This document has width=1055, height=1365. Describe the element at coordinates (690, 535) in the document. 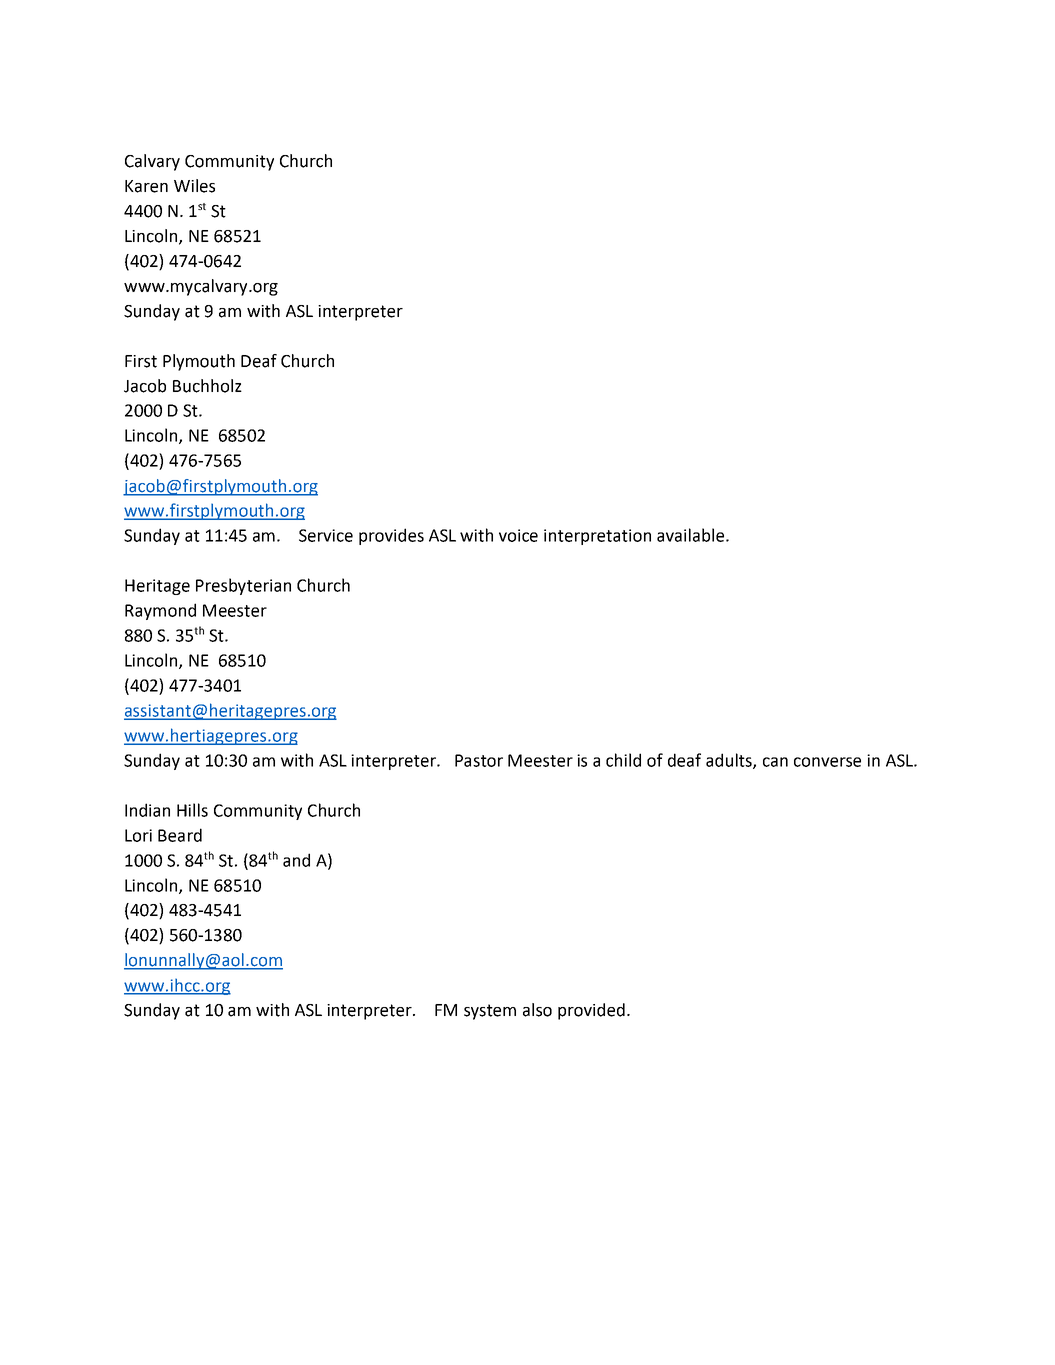

I see `available` at that location.
